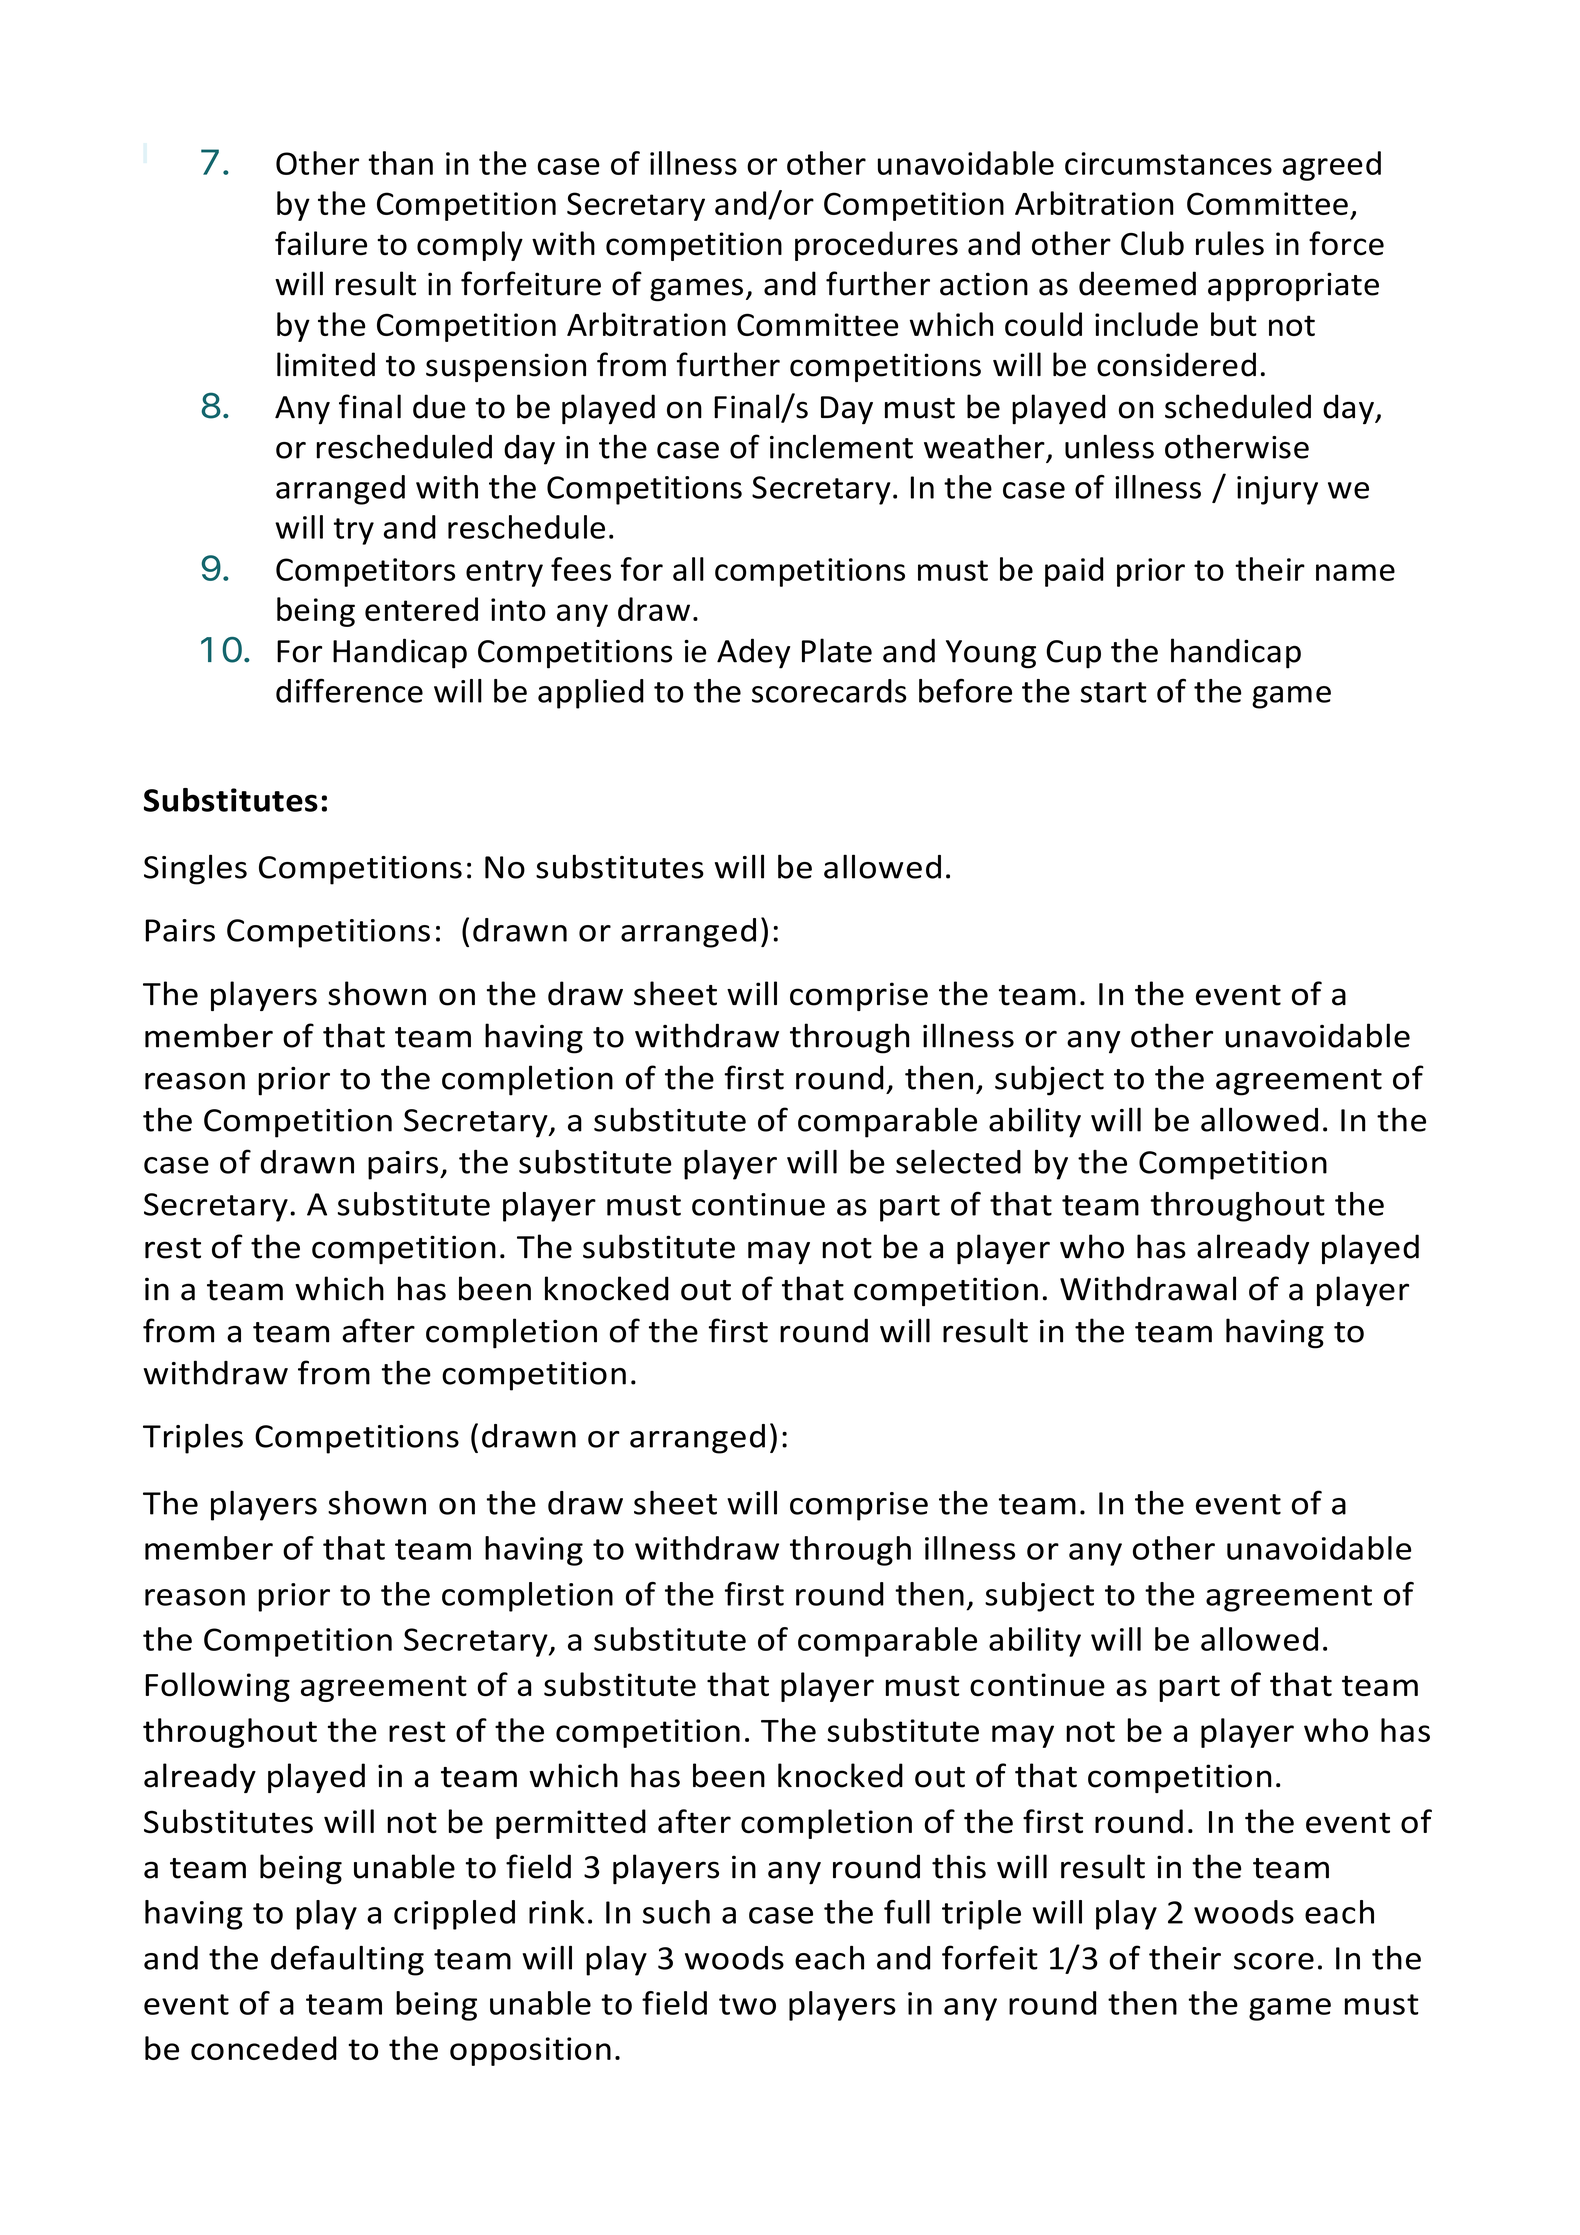  What do you see at coordinates (907, 1912) in the page?
I see `full` at bounding box center [907, 1912].
